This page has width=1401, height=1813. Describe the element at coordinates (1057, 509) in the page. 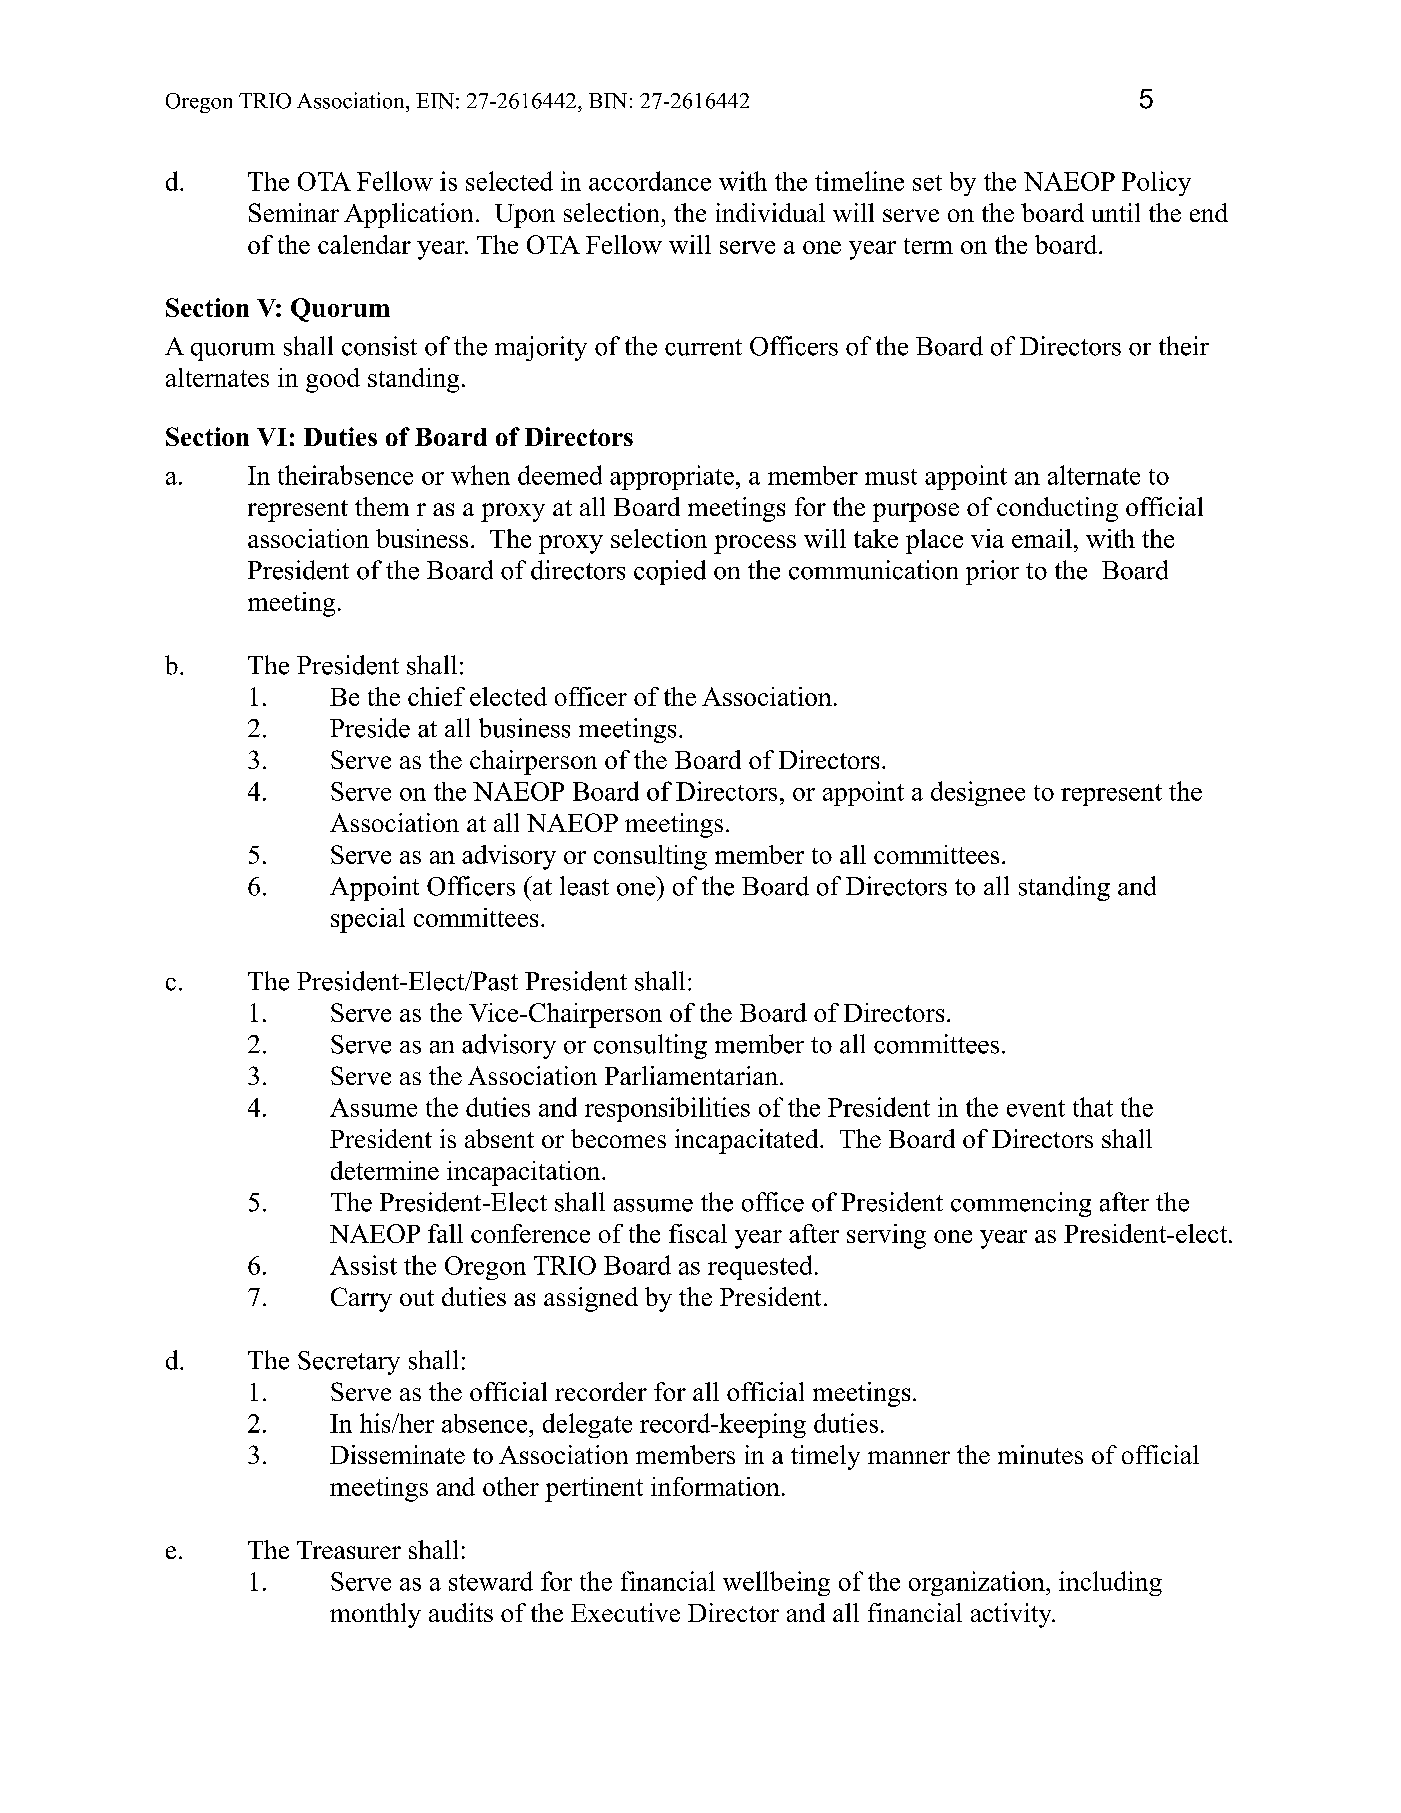

I see `conducting` at that location.
